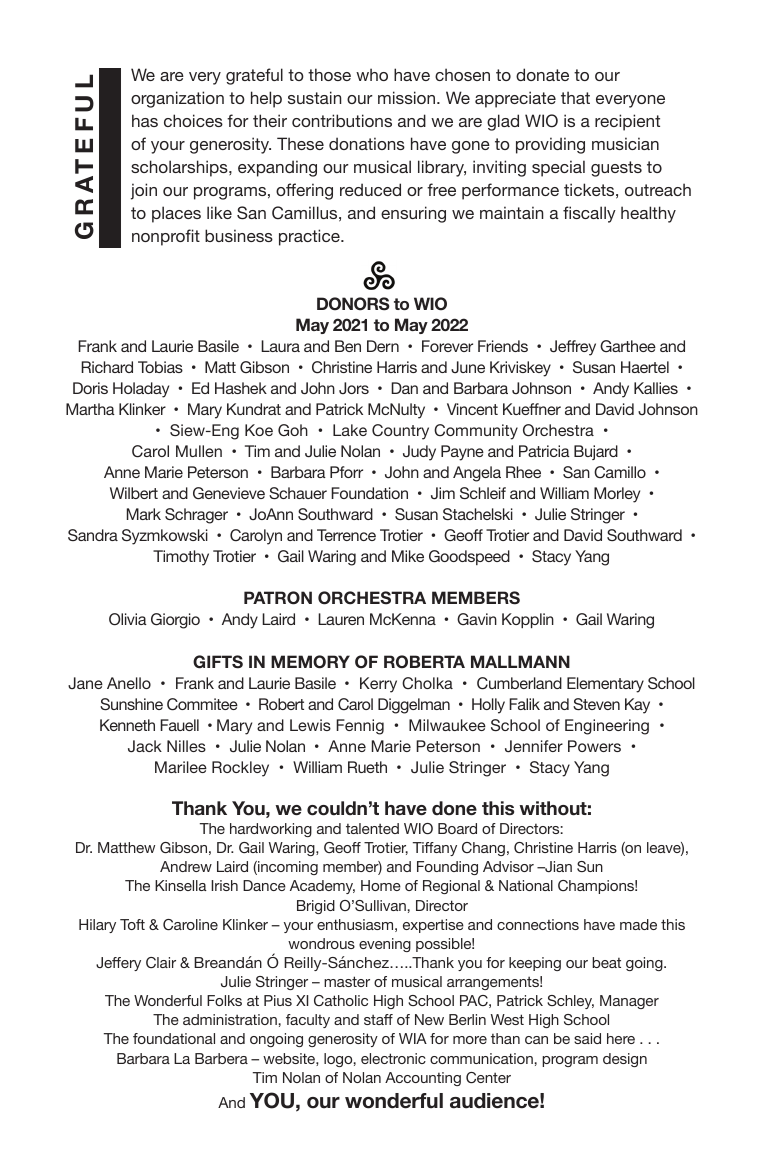 The image size is (758, 1171). Describe the element at coordinates (594, 746) in the screenshot. I see `Powers` at that location.
